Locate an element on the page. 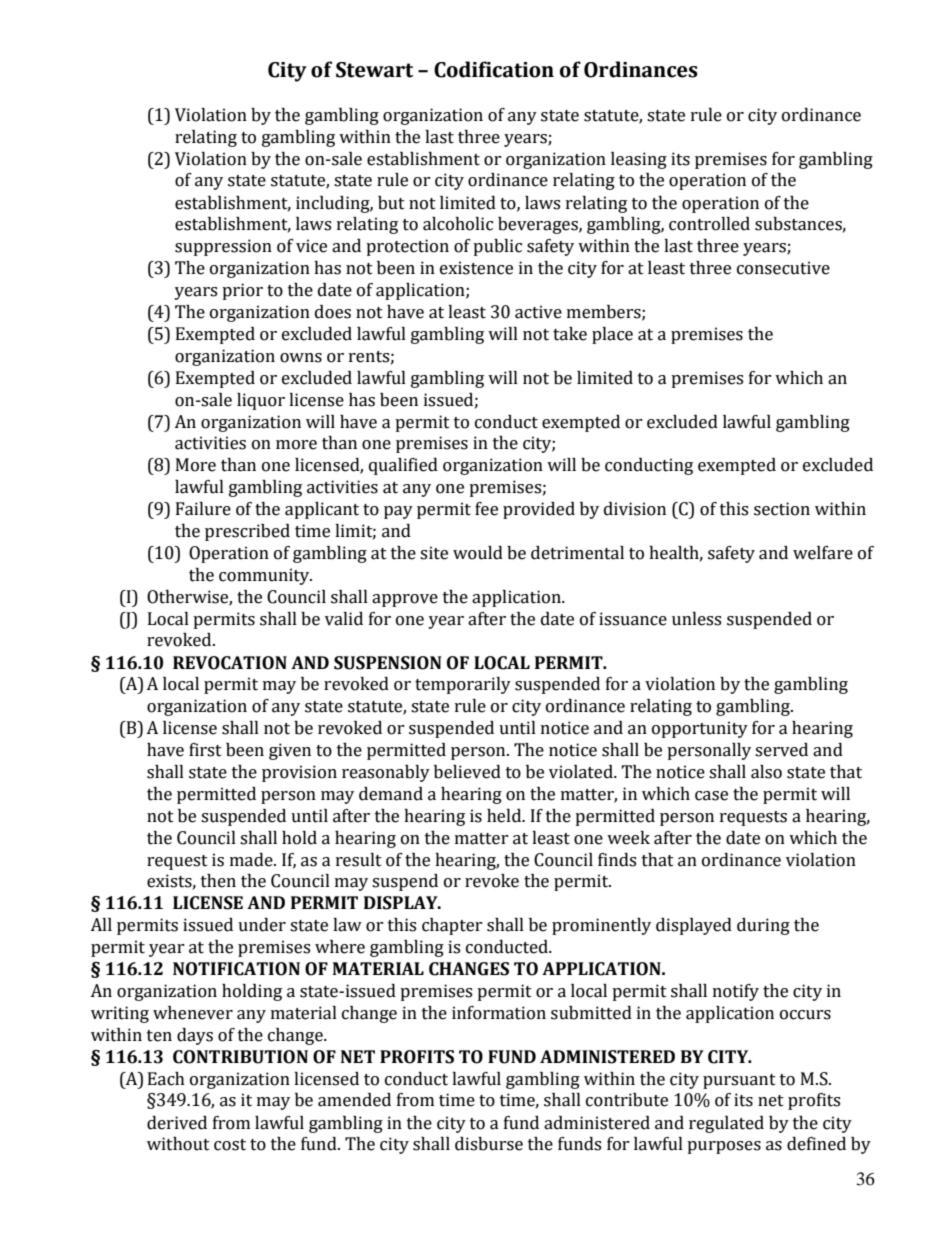  leasing is located at coordinates (639, 160).
